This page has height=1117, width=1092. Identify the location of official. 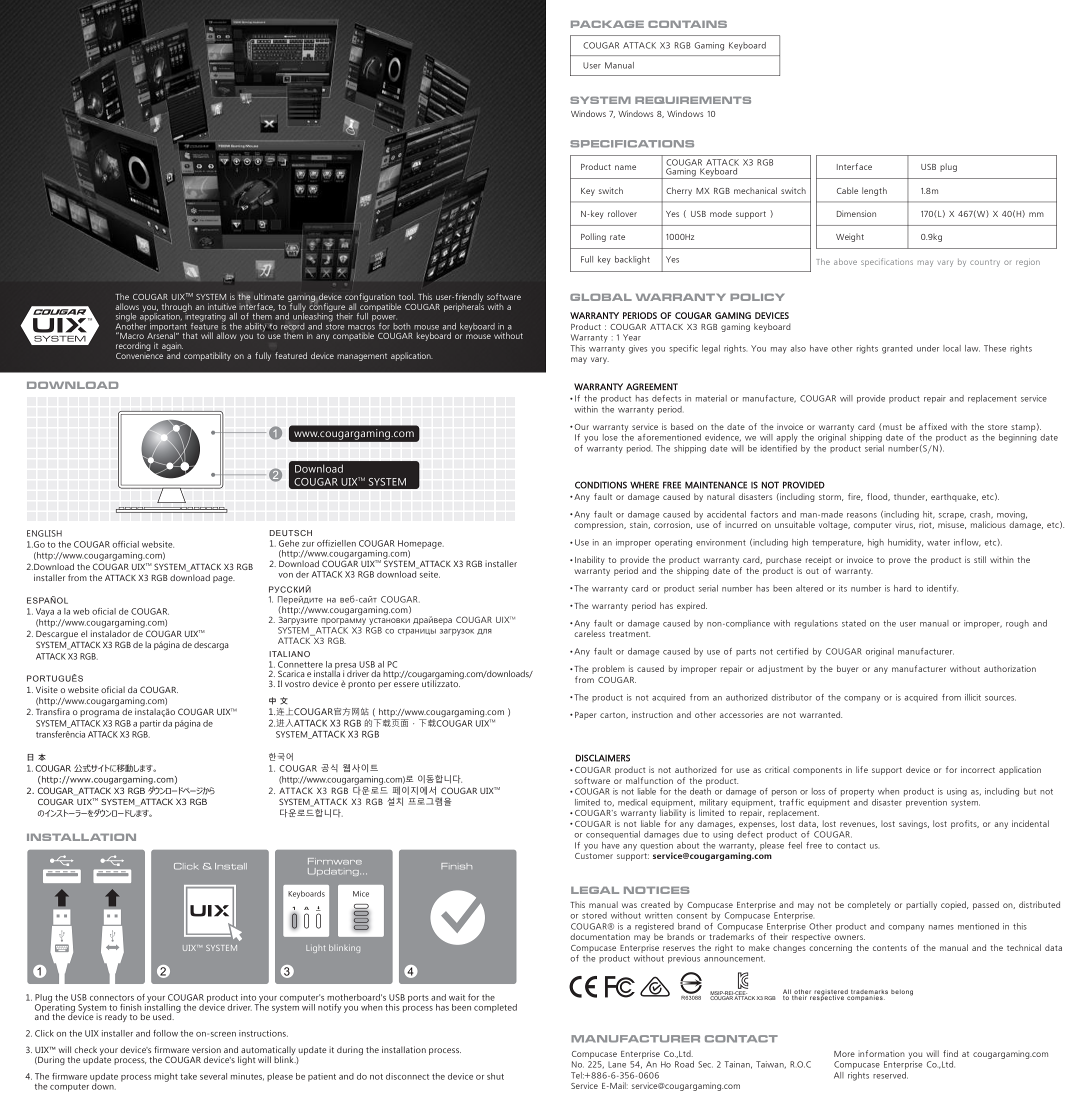
(125, 544).
